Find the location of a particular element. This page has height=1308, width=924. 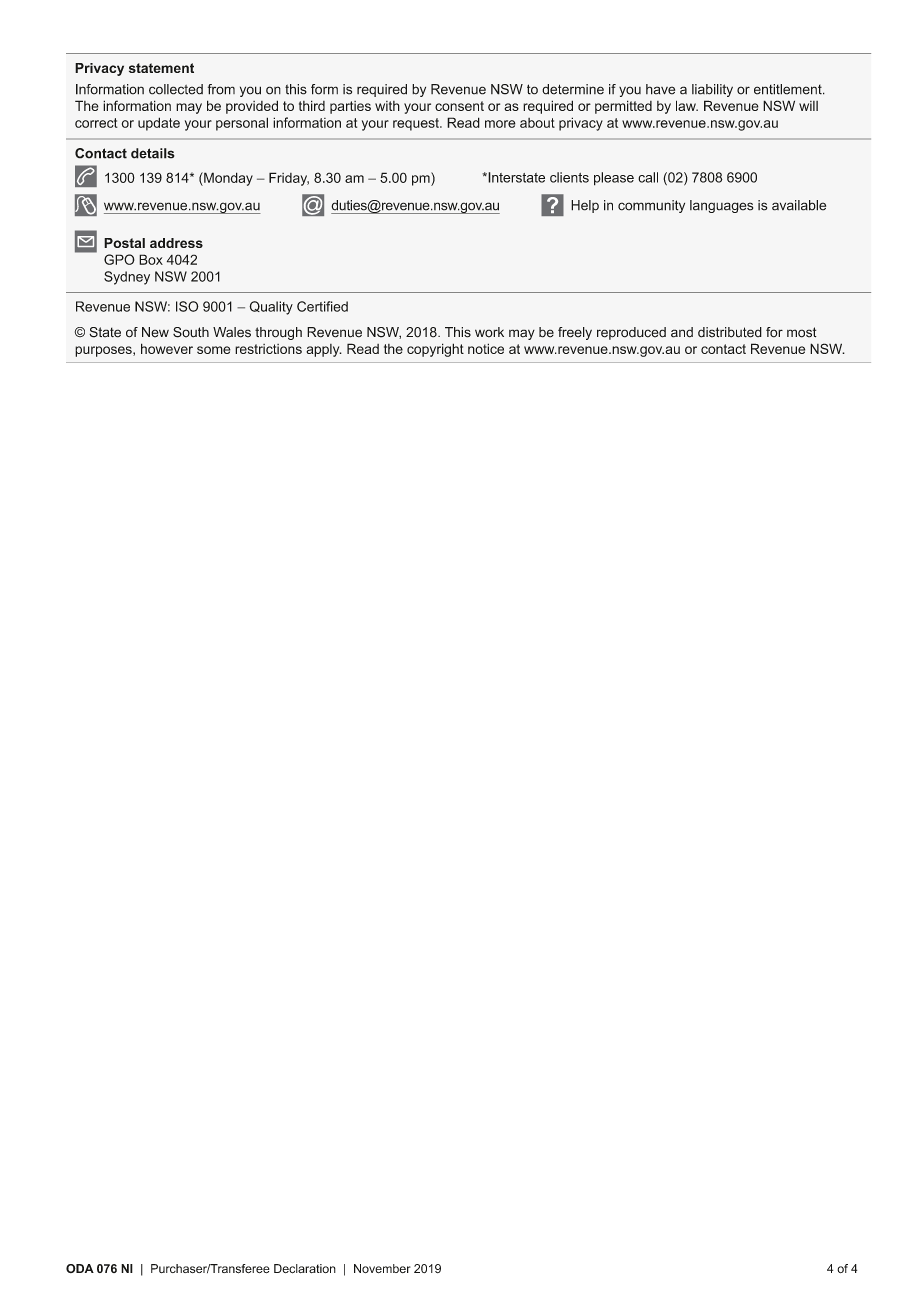

however is located at coordinates (167, 348).
